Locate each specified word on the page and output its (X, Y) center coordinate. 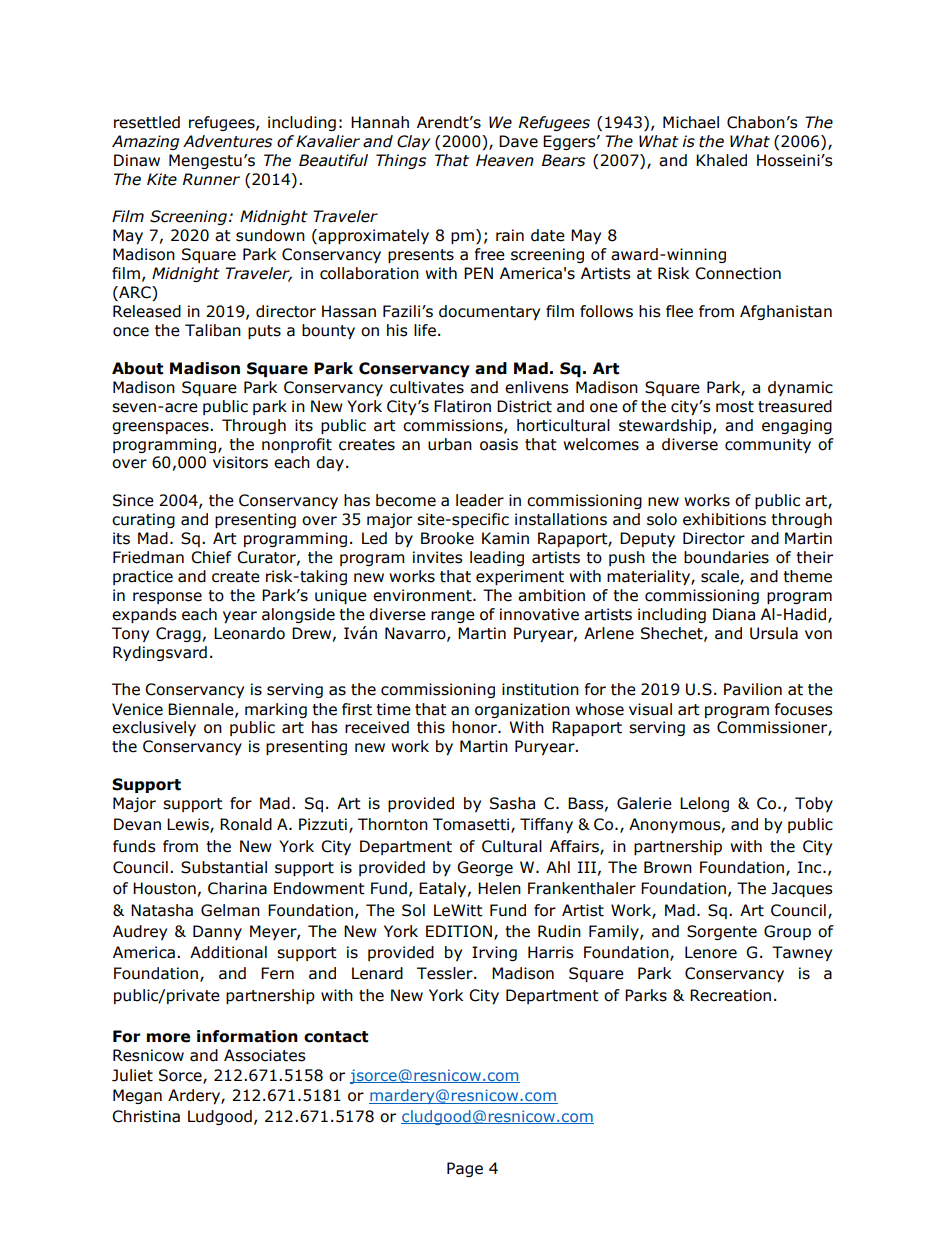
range (453, 617)
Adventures (227, 141)
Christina (146, 1116)
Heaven (505, 160)
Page (465, 1169)
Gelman (230, 910)
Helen (499, 888)
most (735, 407)
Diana (734, 614)
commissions (454, 426)
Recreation (730, 995)
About (137, 368)
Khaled (721, 160)
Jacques (802, 889)
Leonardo (249, 633)
